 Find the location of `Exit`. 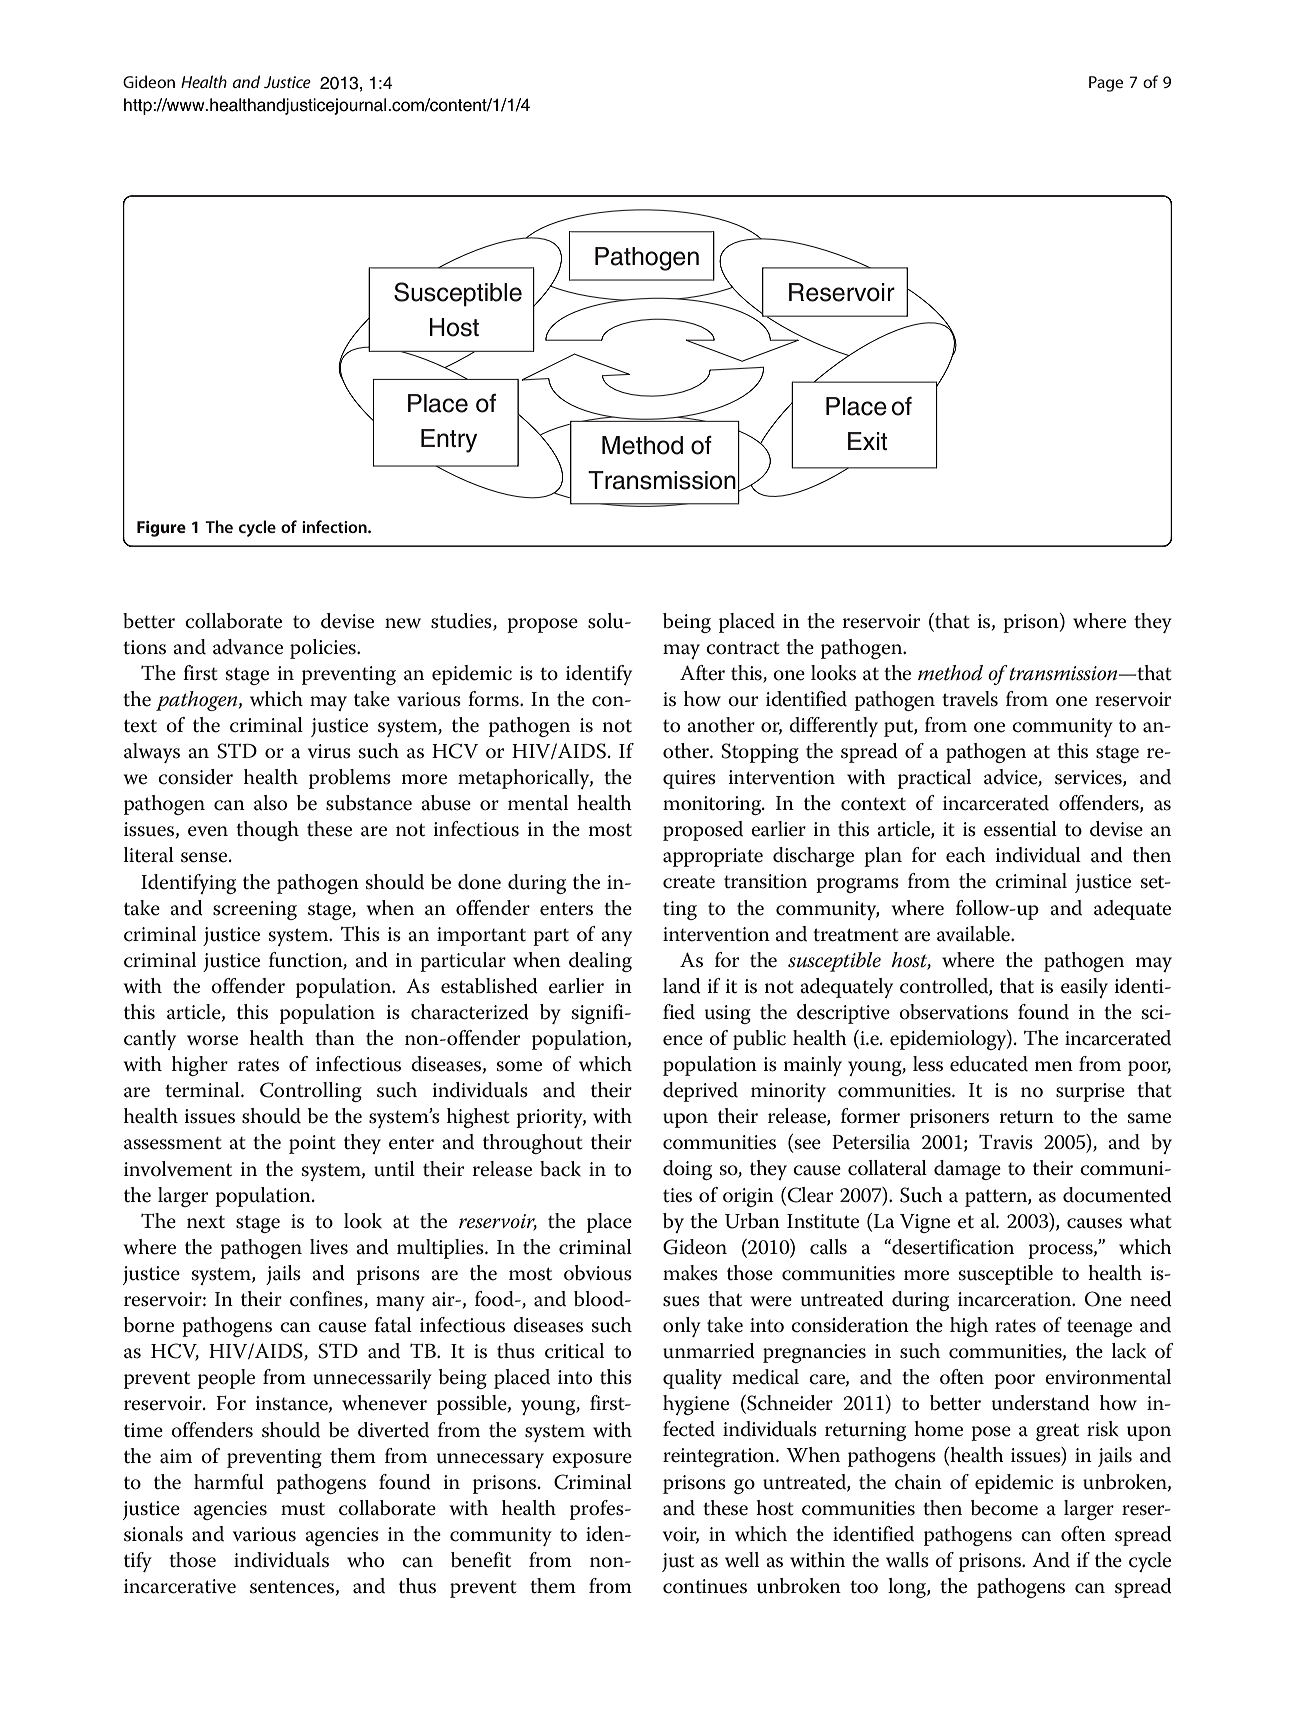

Exit is located at coordinates (868, 441).
